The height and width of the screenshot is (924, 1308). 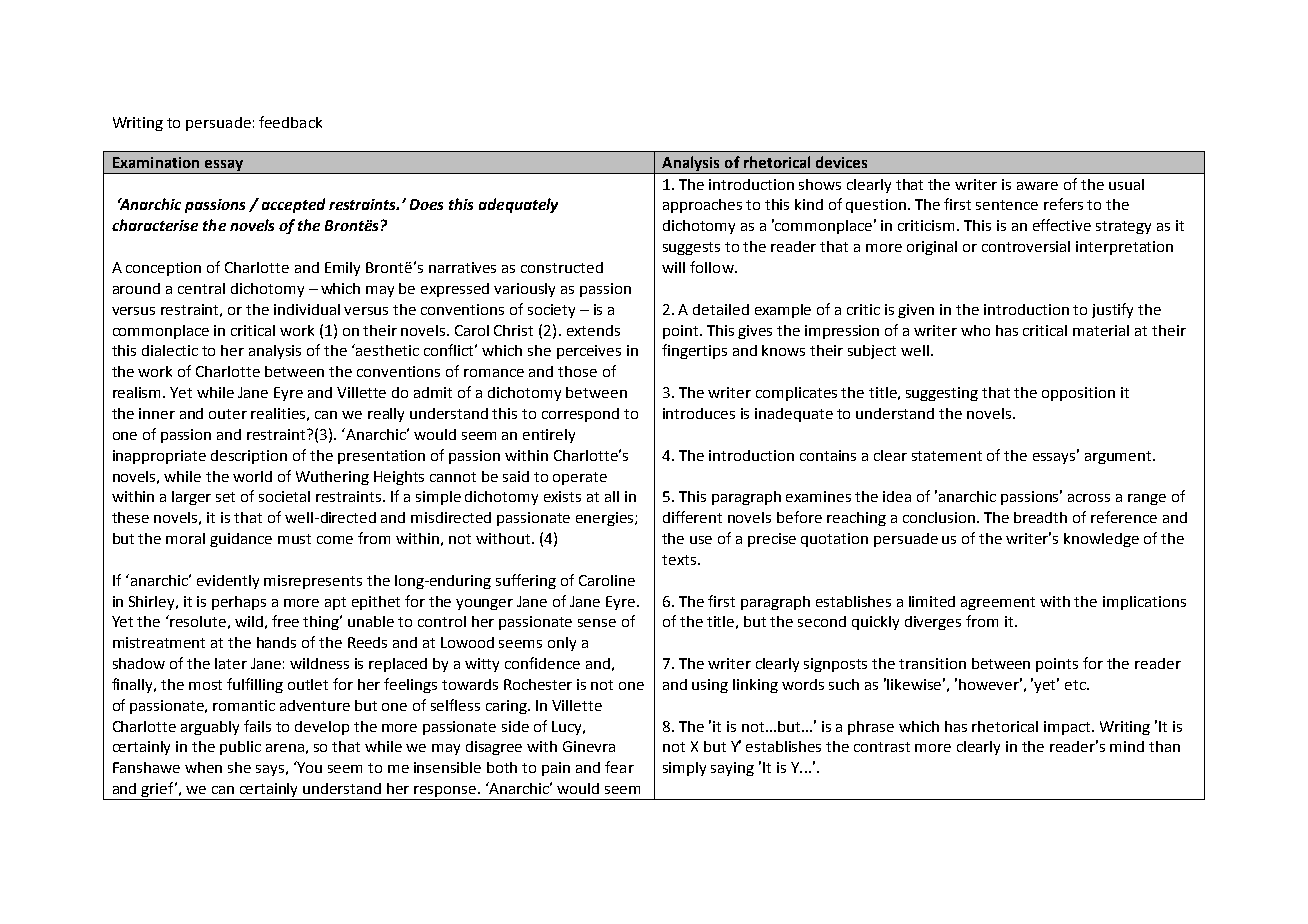 I want to click on public, so click(x=240, y=748).
